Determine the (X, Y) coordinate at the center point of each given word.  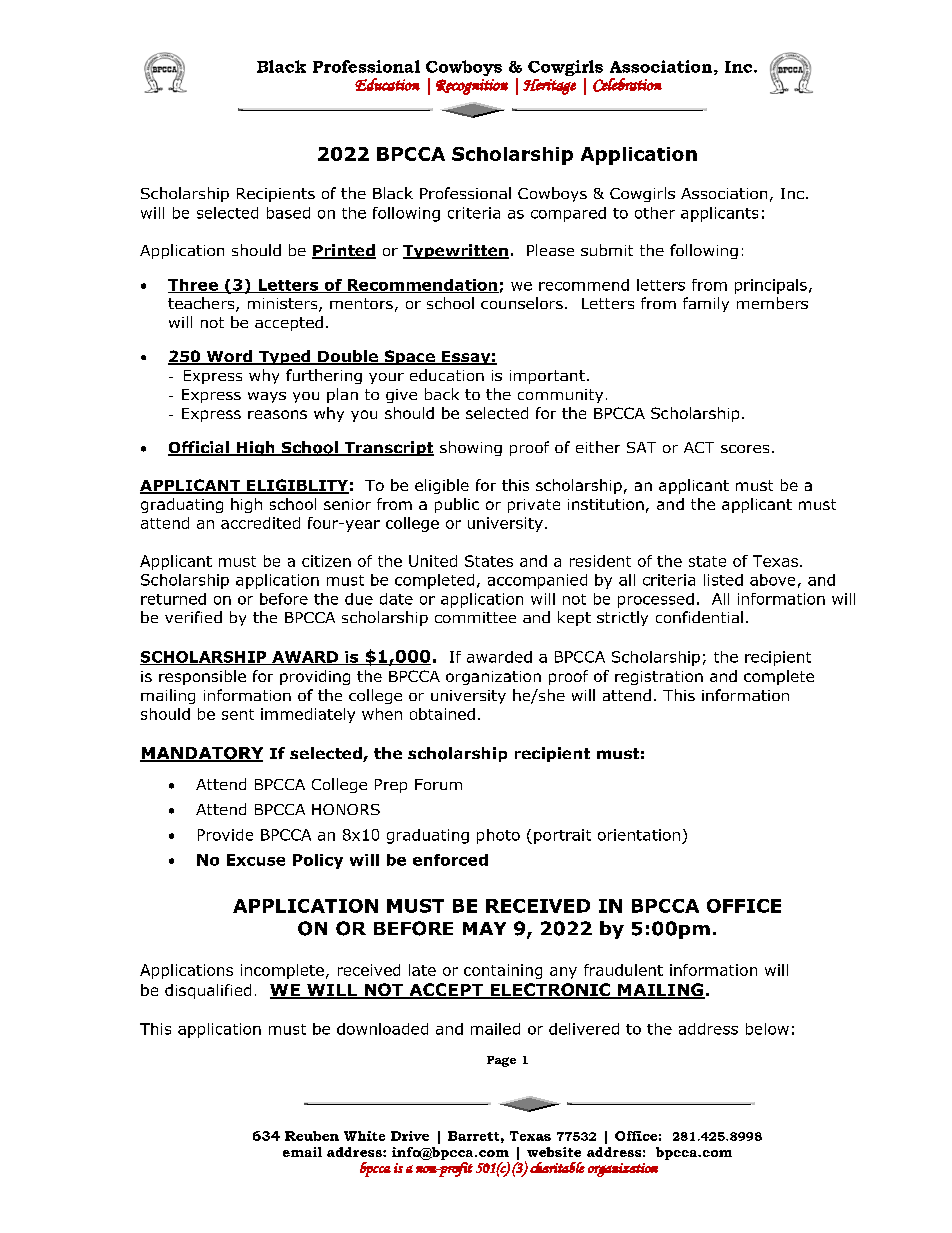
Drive (410, 1136)
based (288, 213)
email (302, 1152)
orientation (639, 835)
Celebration (627, 85)
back (442, 394)
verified (193, 617)
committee (475, 617)
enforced (450, 860)
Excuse (256, 860)
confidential (699, 617)
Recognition (472, 87)
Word (229, 357)
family (706, 304)
